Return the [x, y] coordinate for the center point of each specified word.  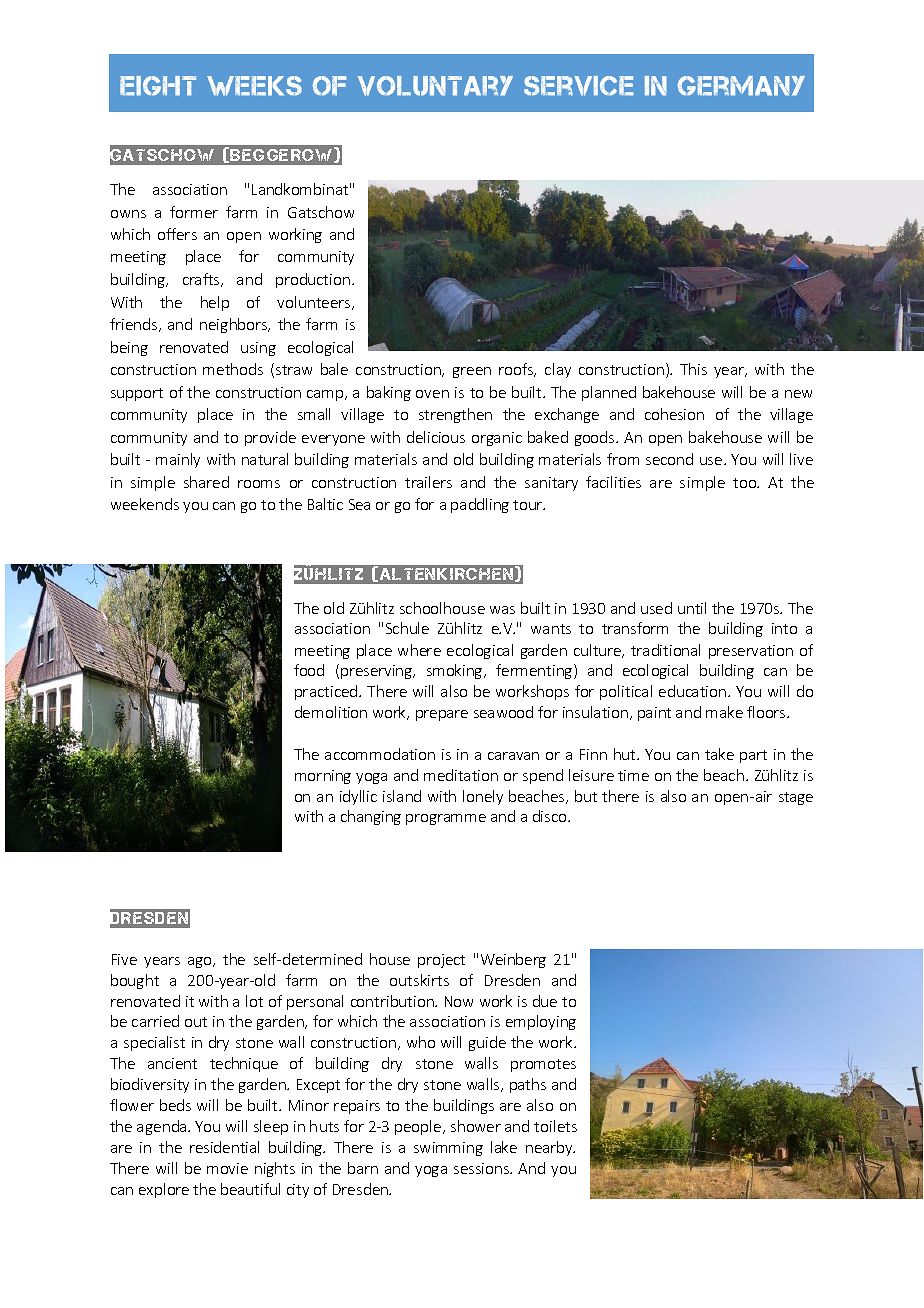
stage [796, 798]
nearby [550, 1148]
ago [201, 962]
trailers [428, 482]
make [724, 712]
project [441, 961]
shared [206, 482]
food [309, 670]
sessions [482, 1168]
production [313, 280]
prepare [442, 715]
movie [227, 1168]
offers [177, 234]
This [693, 369]
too [746, 483]
